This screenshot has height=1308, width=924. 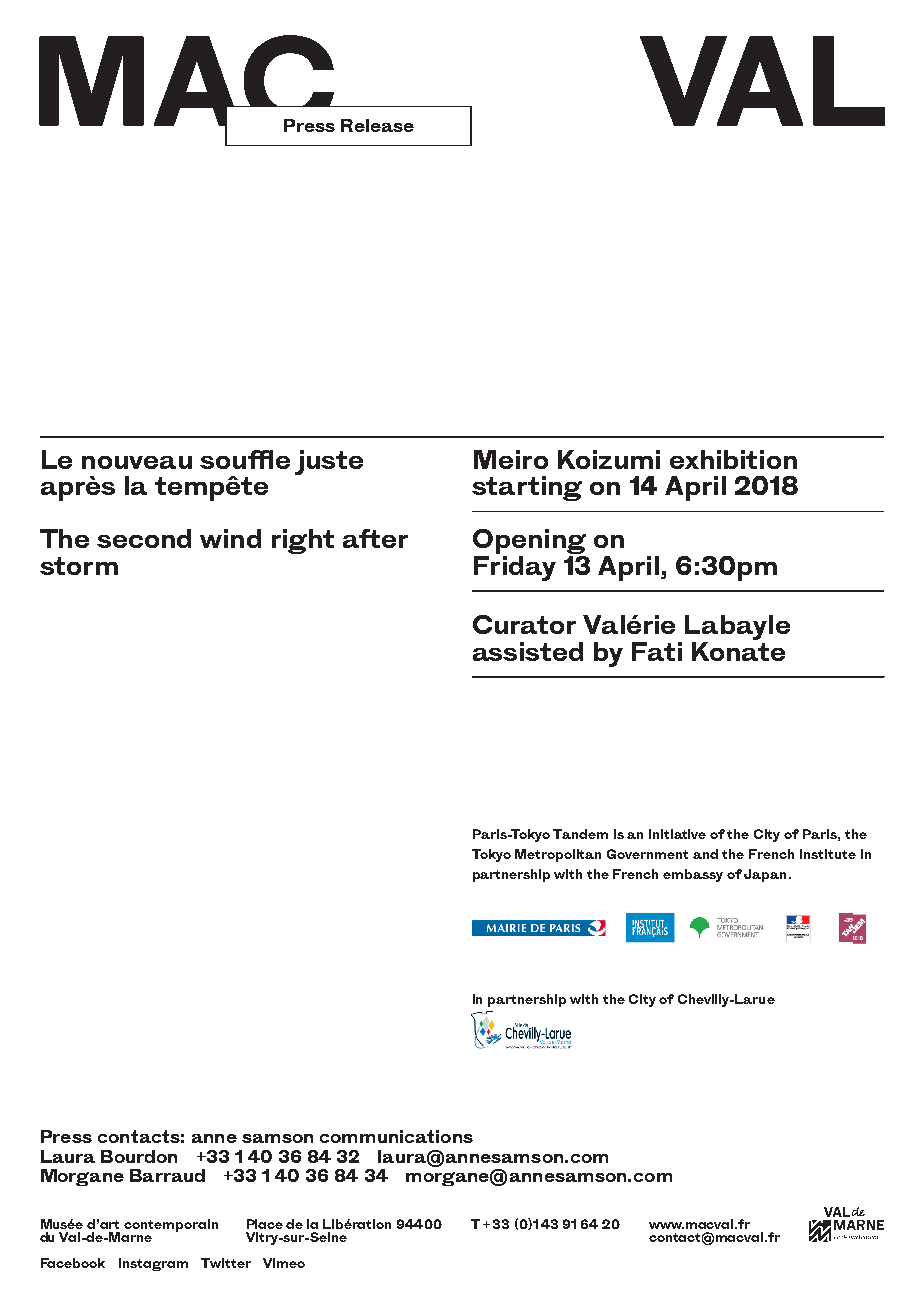 What do you see at coordinates (139, 1156) in the screenshot?
I see `Bourdon` at bounding box center [139, 1156].
